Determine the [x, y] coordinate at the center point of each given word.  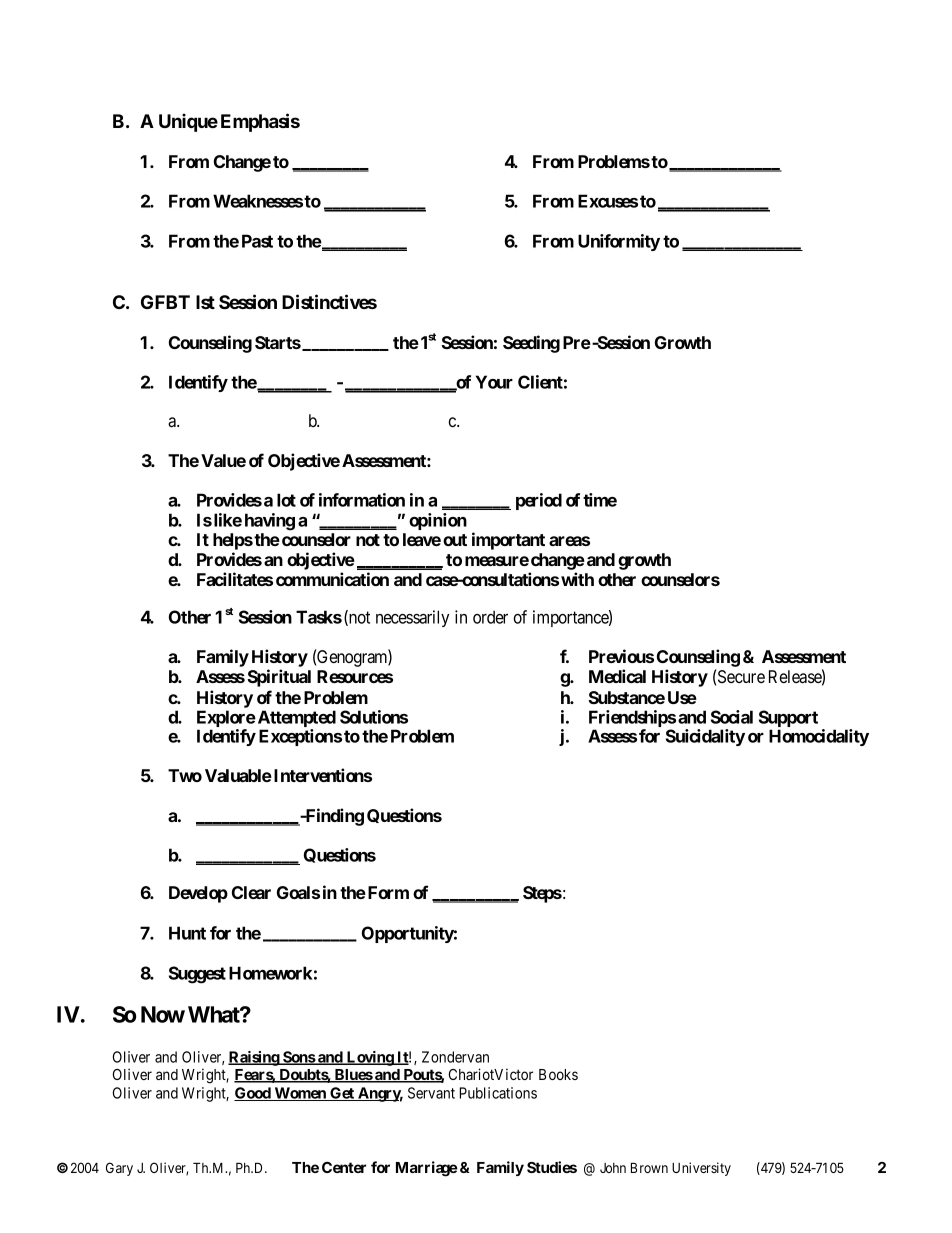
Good [253, 1094]
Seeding [531, 344]
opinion [438, 521]
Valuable [238, 775]
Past [257, 241]
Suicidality [705, 737]
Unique [188, 122]
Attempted [297, 720]
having [270, 522]
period [539, 501]
